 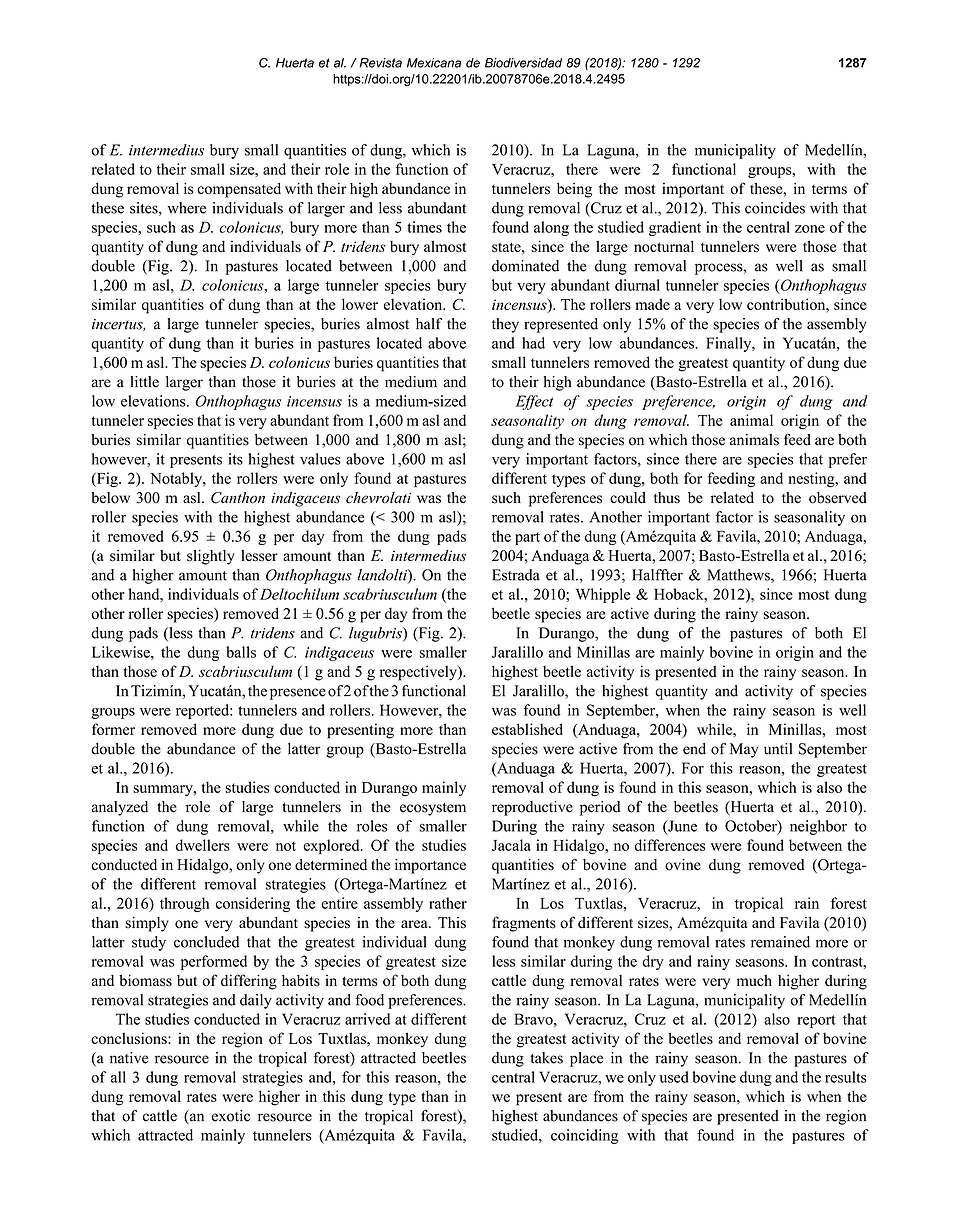 What do you see at coordinates (535, 402) in the image?
I see `Effect` at bounding box center [535, 402].
